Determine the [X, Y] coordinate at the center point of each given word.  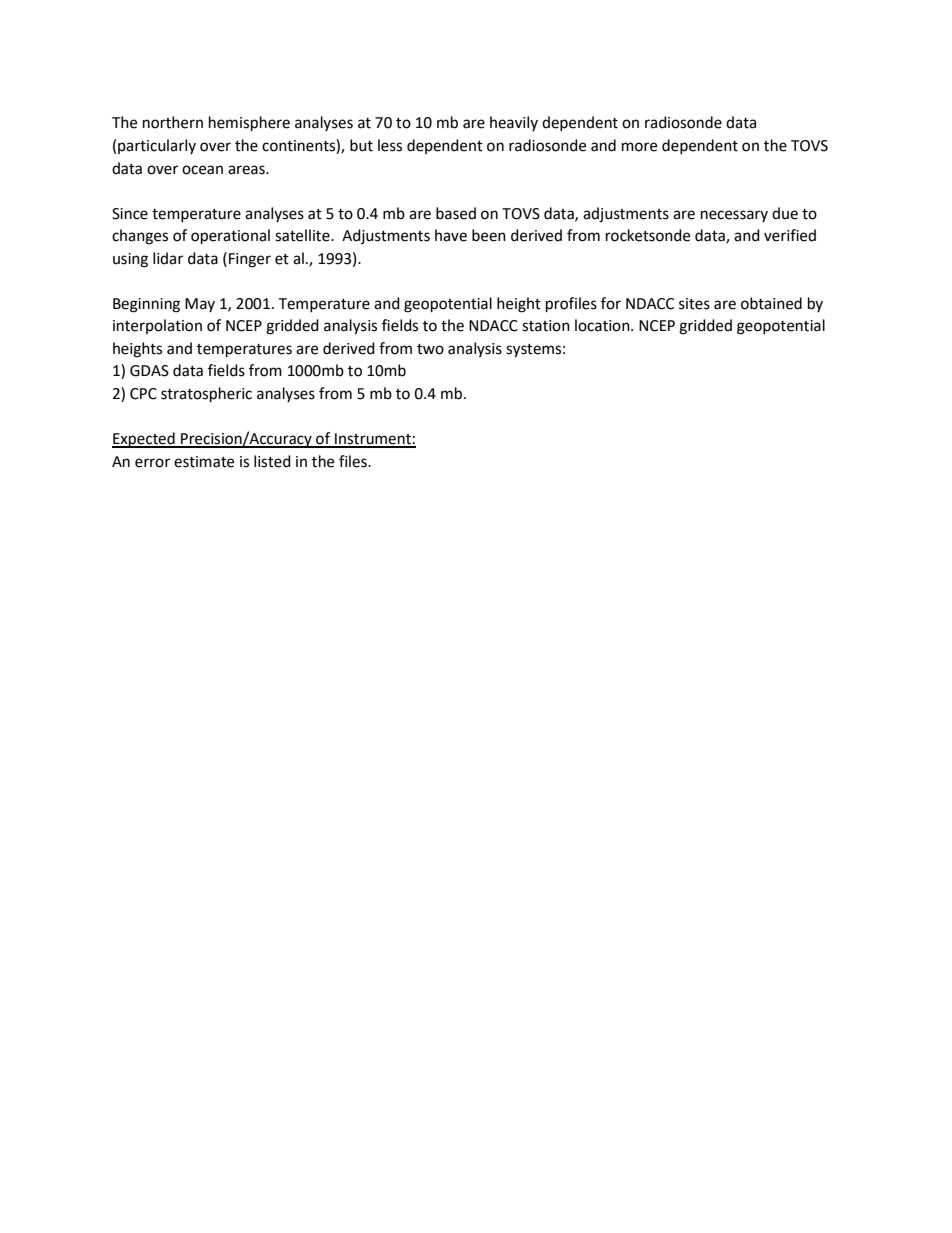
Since [130, 214]
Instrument [373, 440]
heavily [514, 123]
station [546, 326]
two [430, 349]
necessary [734, 216]
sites [694, 304]
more [639, 147]
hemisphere [249, 124]
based [456, 213]
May [200, 305]
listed [272, 461]
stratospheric [206, 395]
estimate [204, 462]
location [603, 325]
